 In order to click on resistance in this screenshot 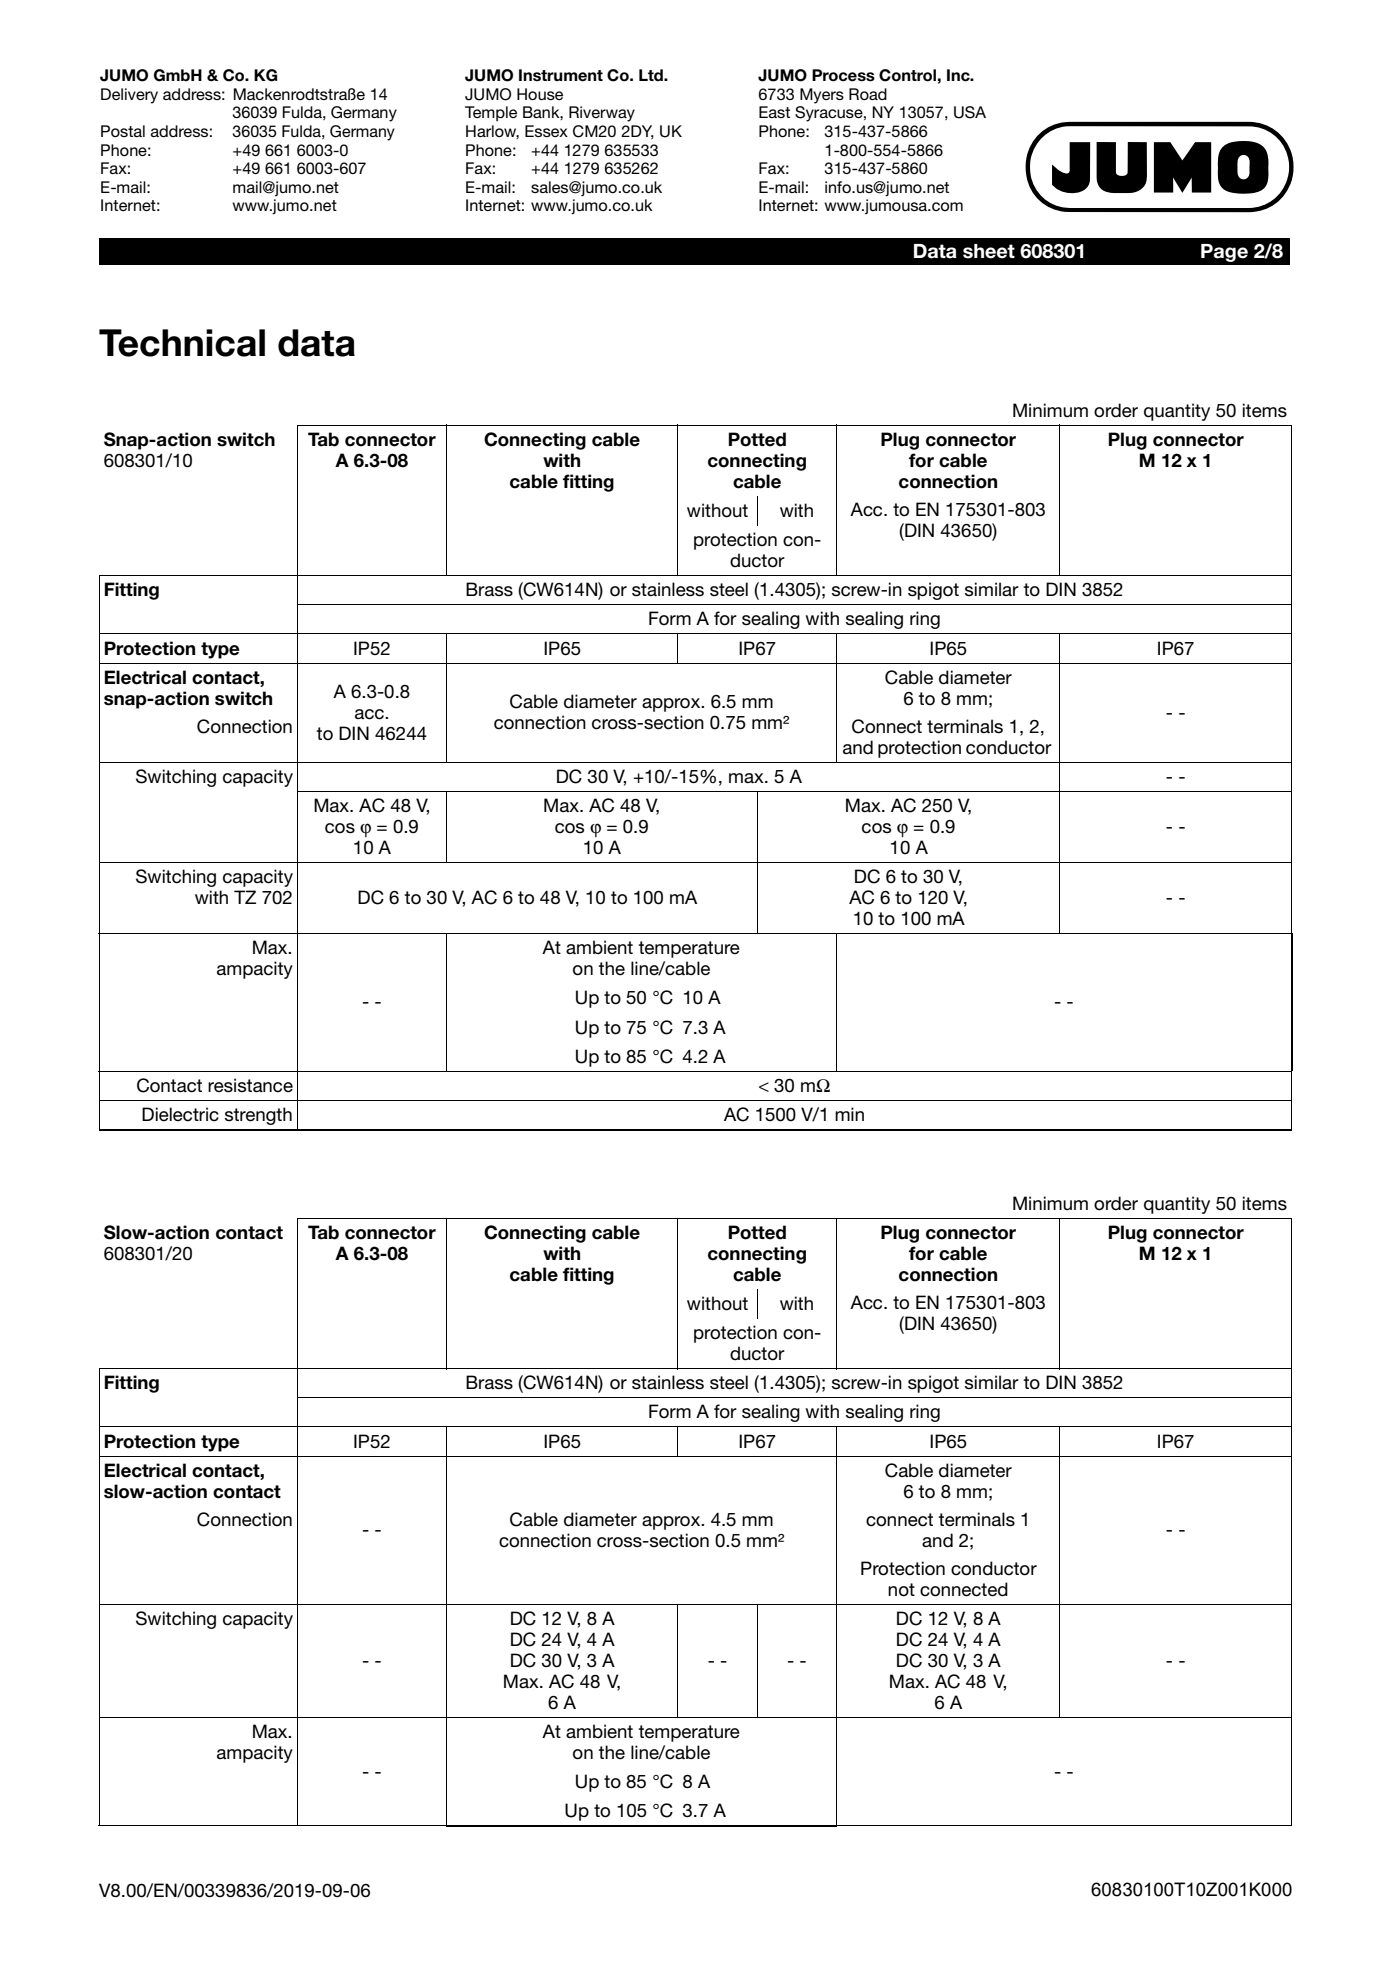, I will do `click(250, 1085)`.
